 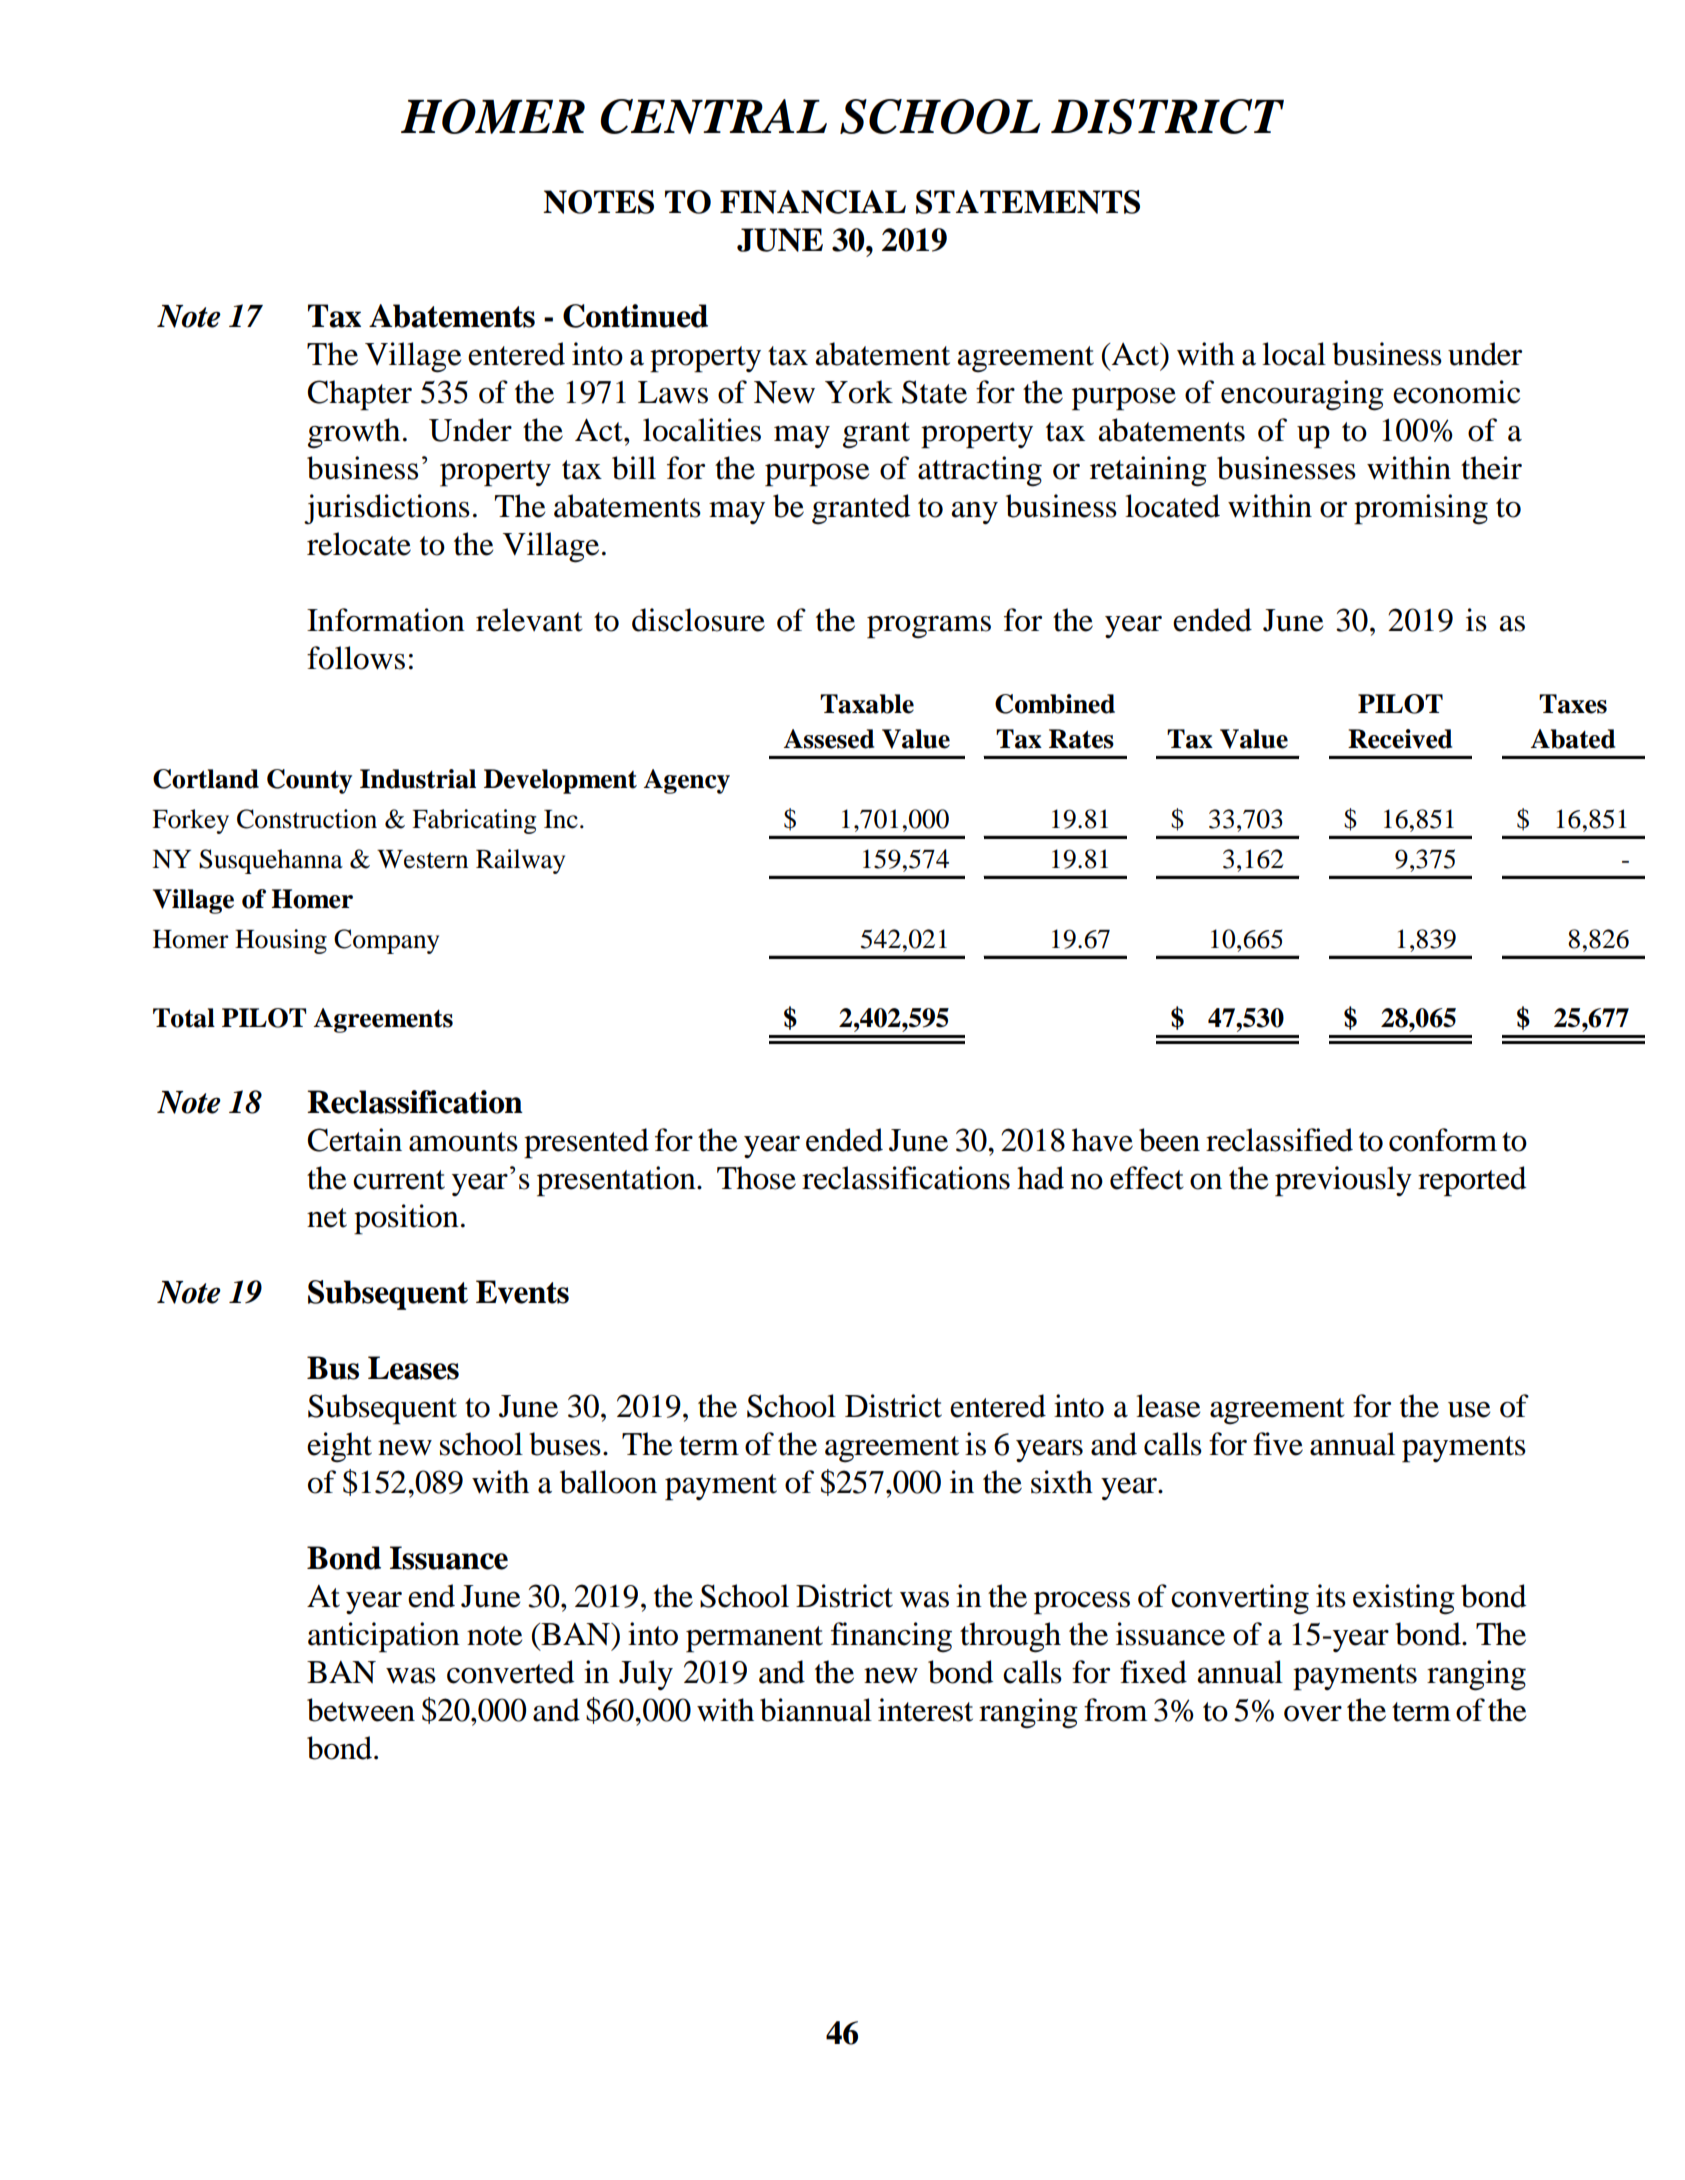 I want to click on financing, so click(x=891, y=1637).
